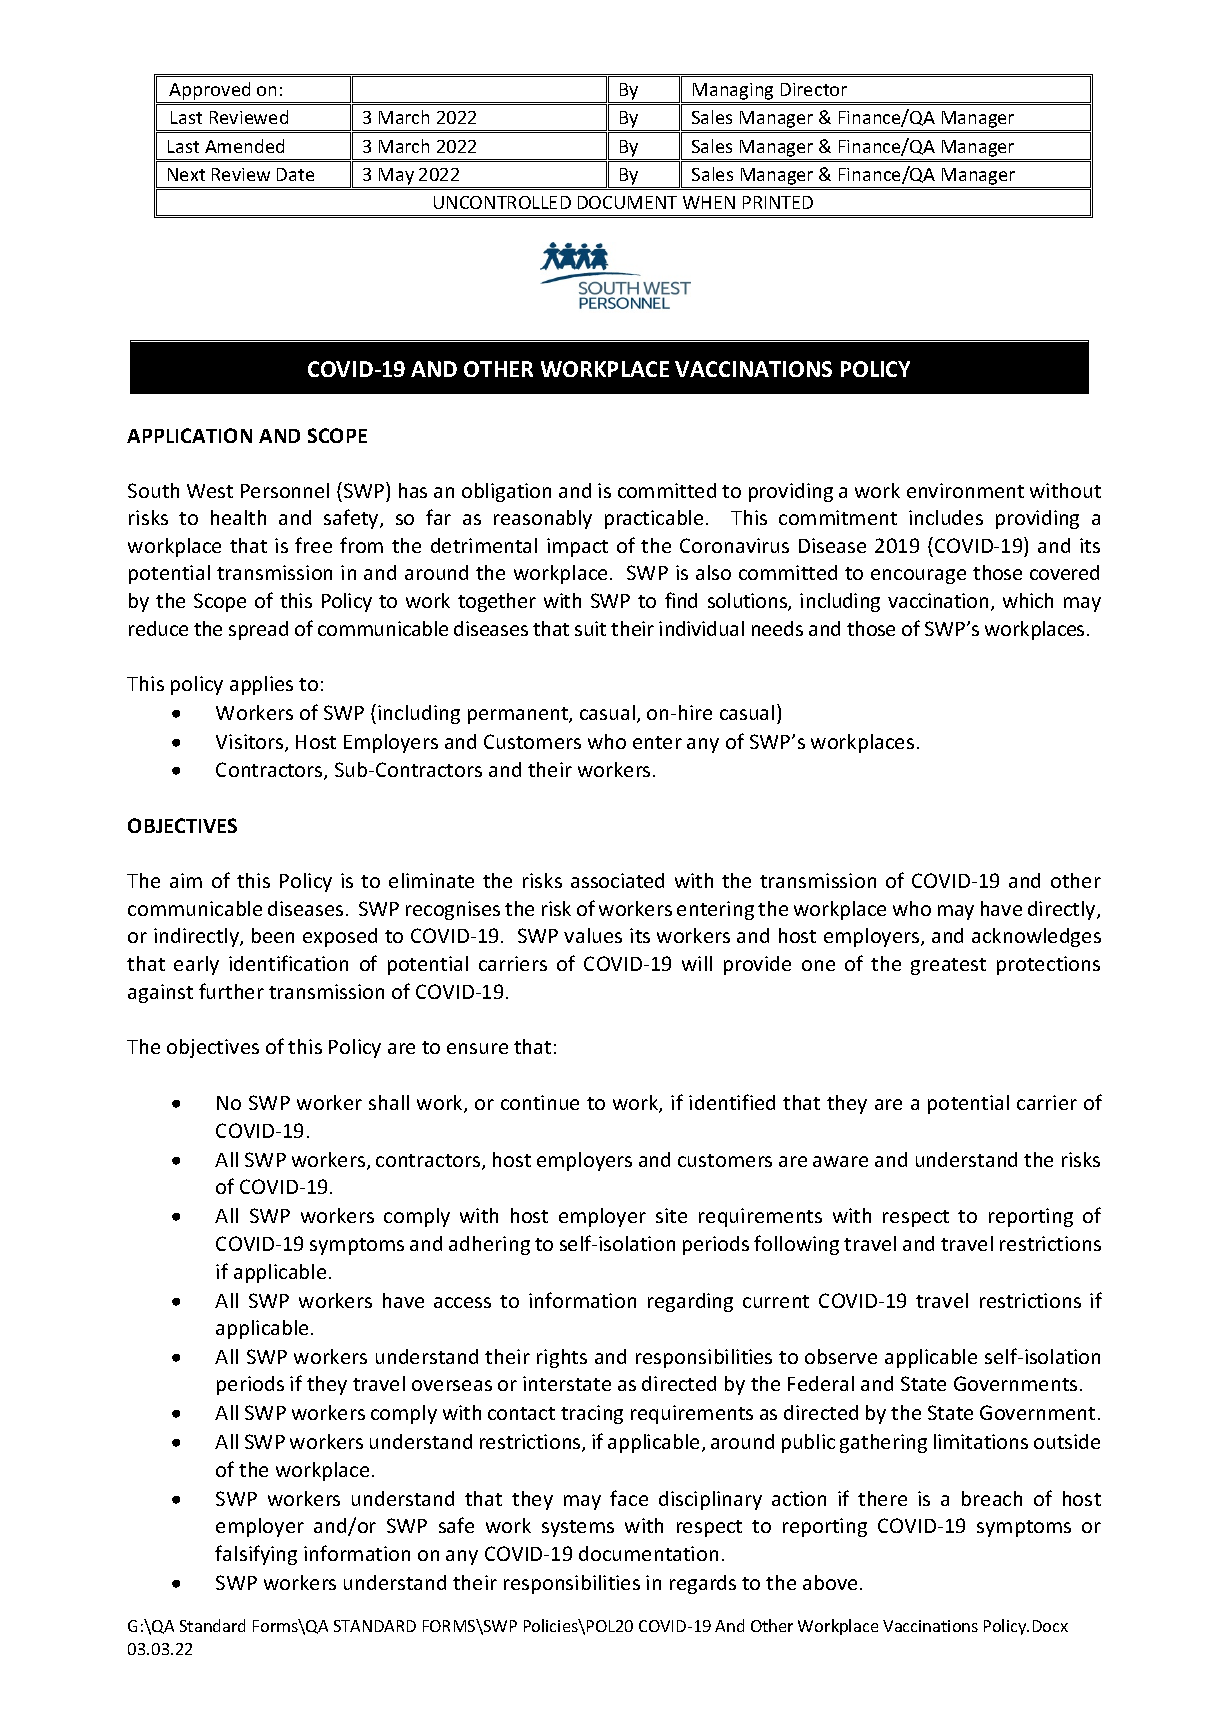 This document has height=1733, width=1225. I want to click on Amended, so click(244, 146).
